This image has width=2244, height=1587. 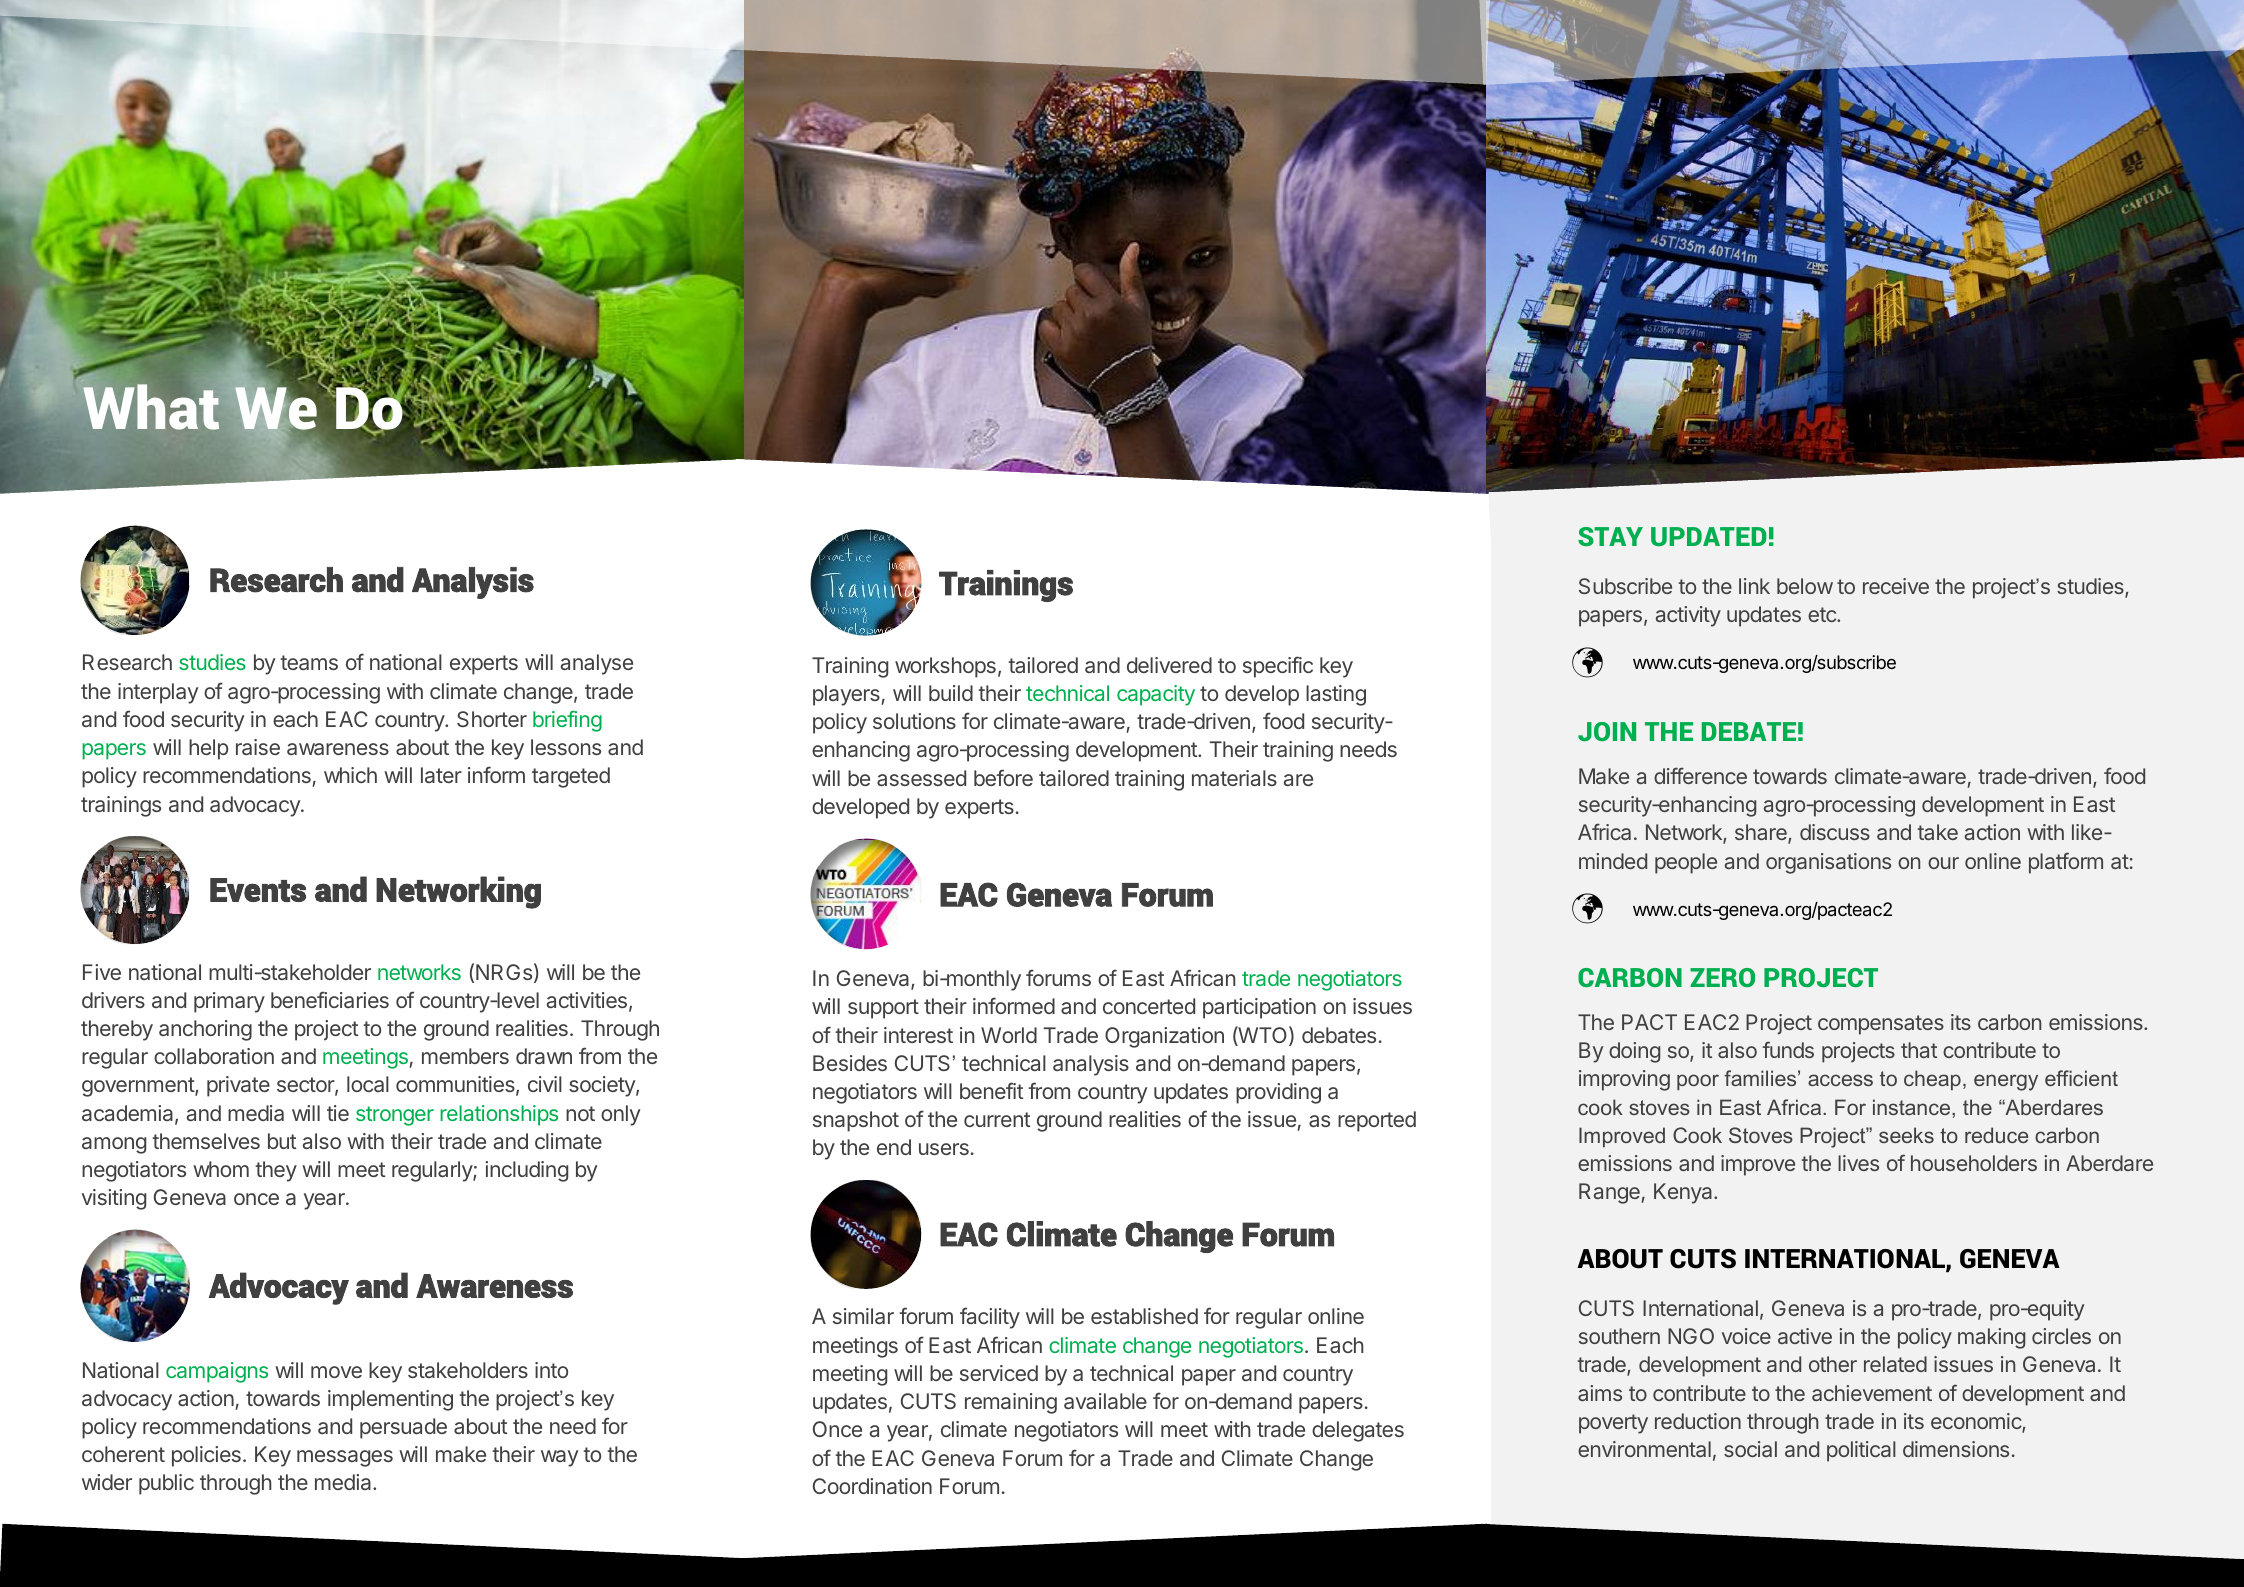 What do you see at coordinates (330, 999) in the image?
I see `beneficiaries` at bounding box center [330, 999].
